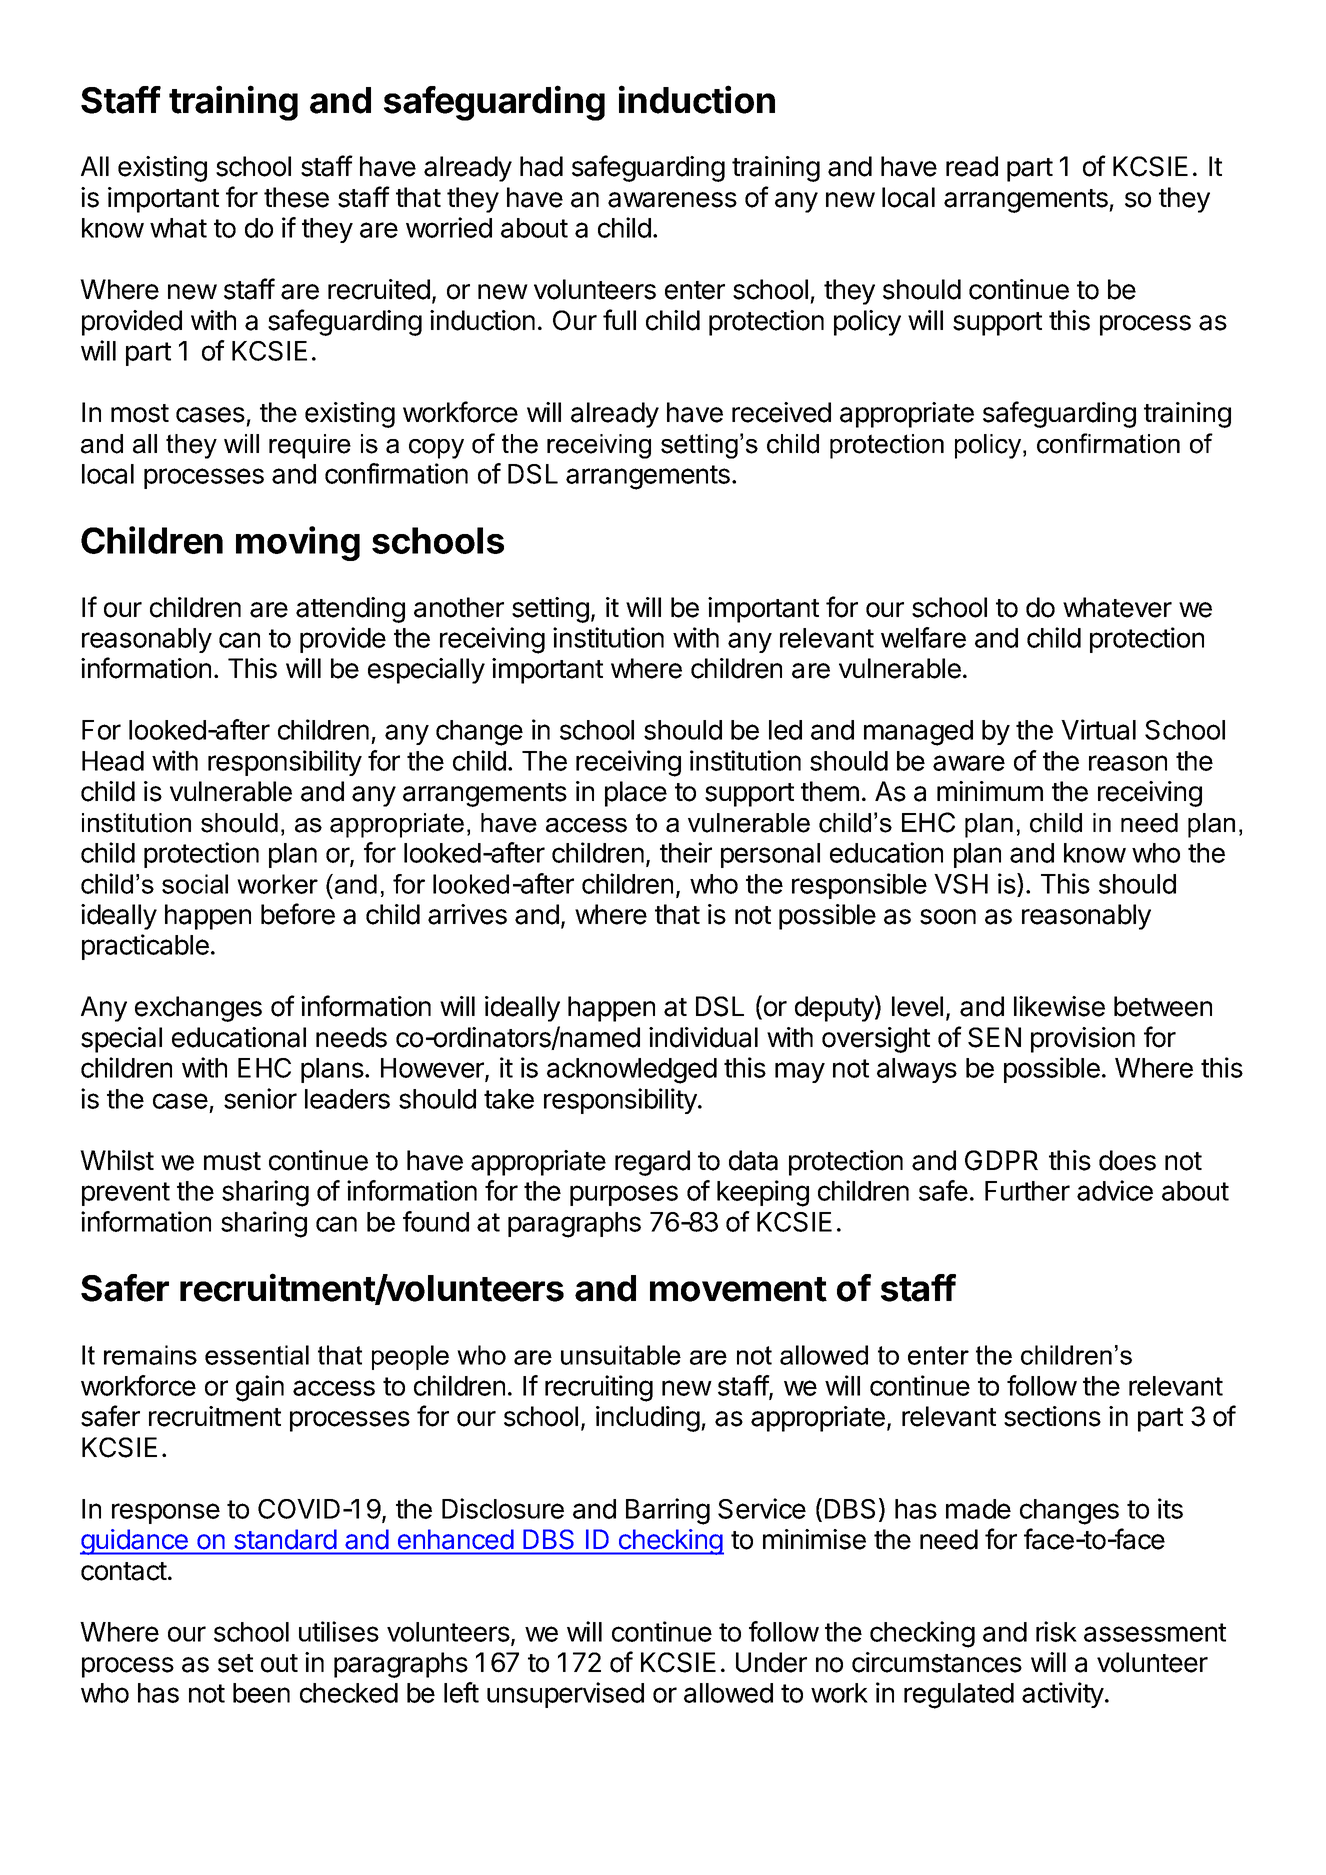 Image resolution: width=1326 pixels, height=1875 pixels. I want to click on essential, so click(257, 1355).
